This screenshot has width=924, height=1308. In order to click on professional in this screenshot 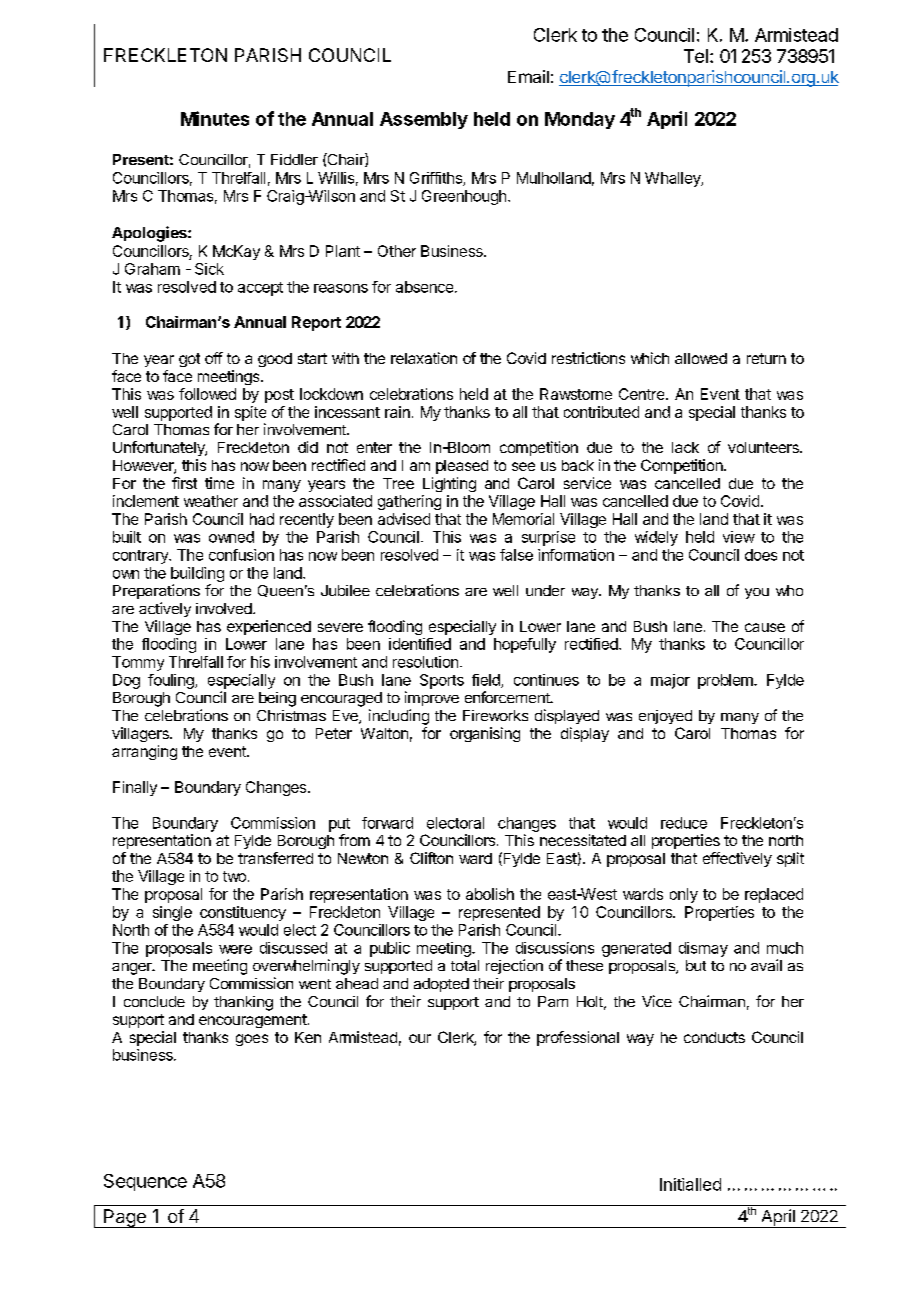, I will do `click(578, 1038)`.
